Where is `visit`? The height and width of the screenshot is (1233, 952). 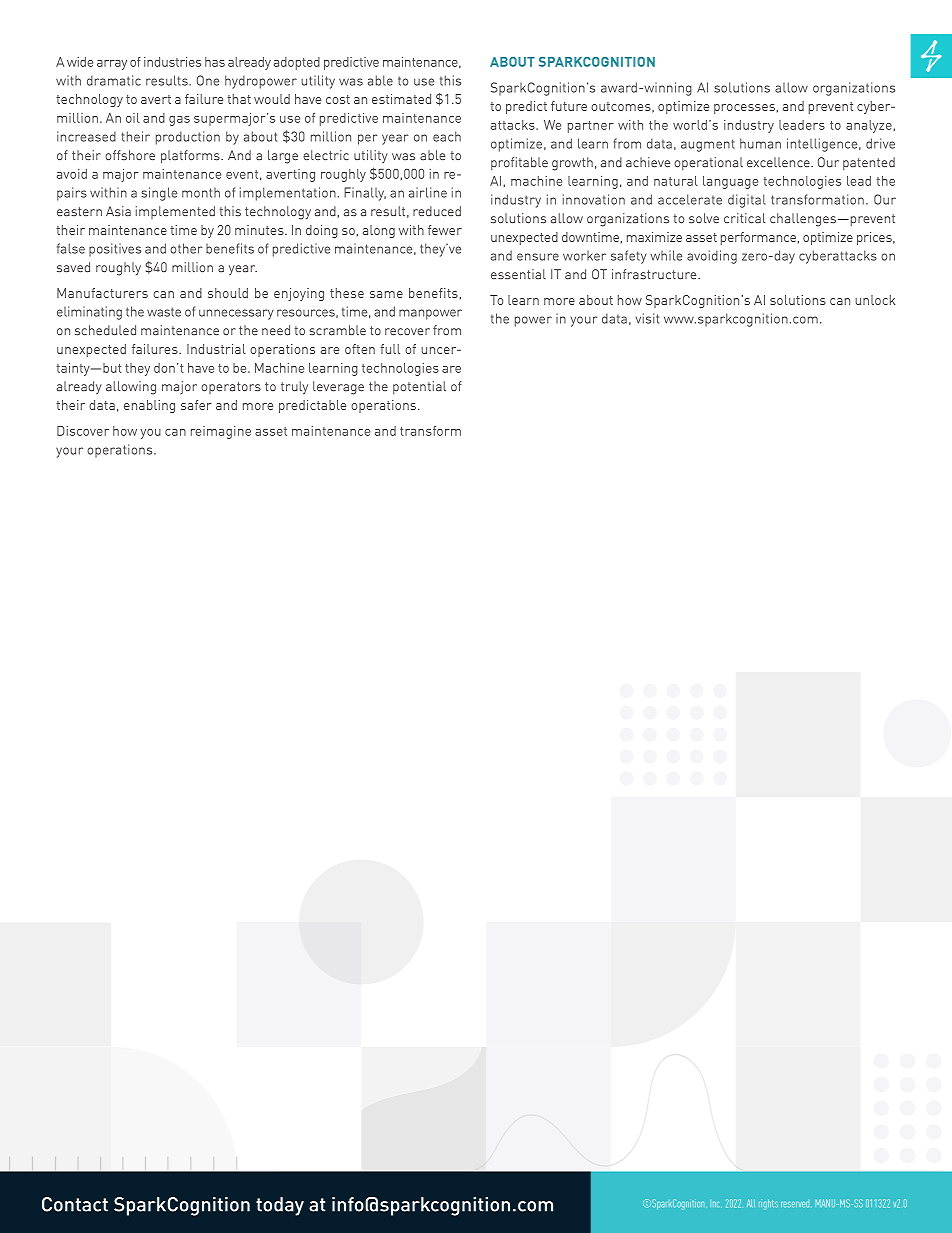
visit is located at coordinates (647, 318).
